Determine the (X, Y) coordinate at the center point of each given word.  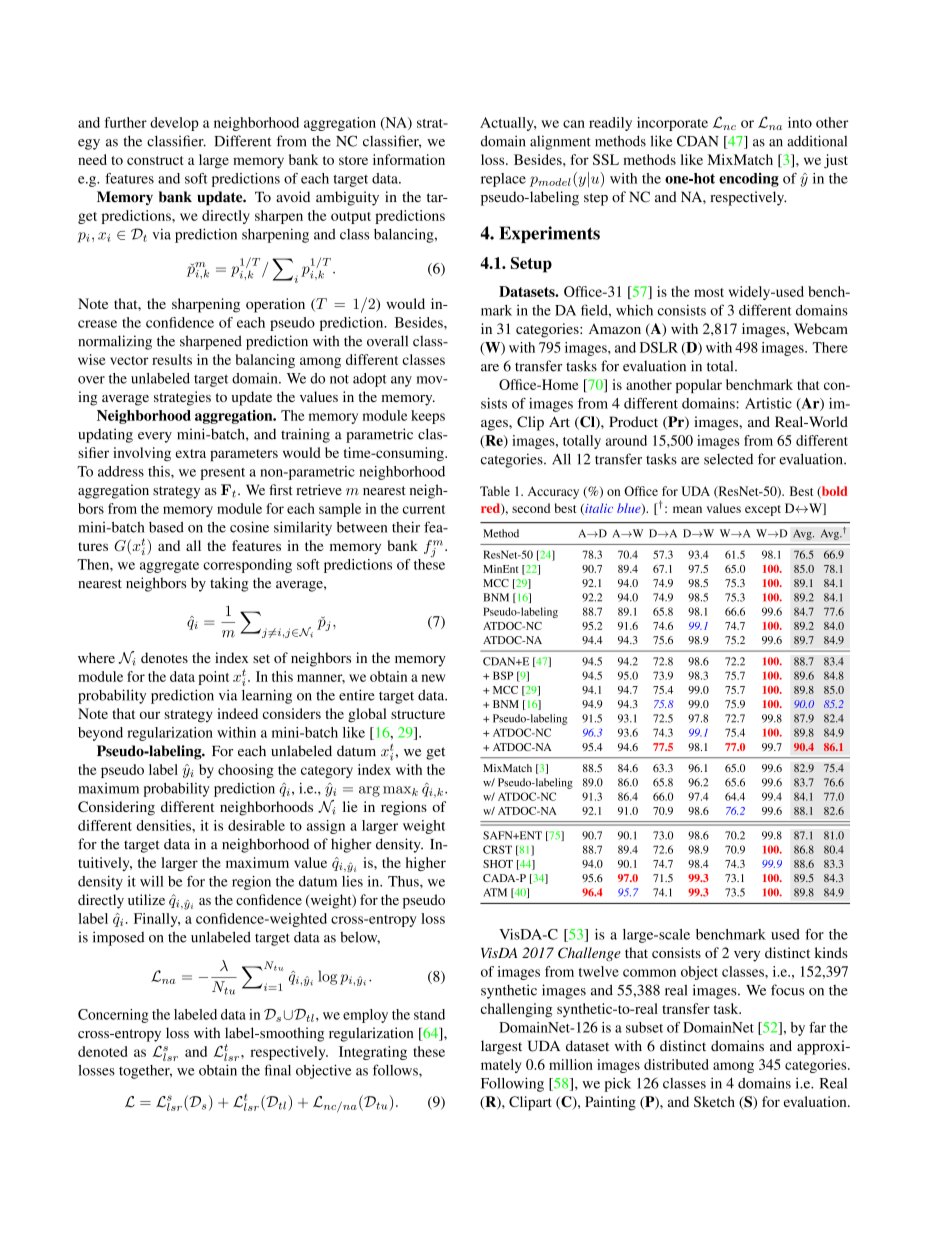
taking (229, 584)
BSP (503, 675)
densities (164, 825)
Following (512, 1084)
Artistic (768, 403)
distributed (676, 1064)
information (409, 159)
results (172, 359)
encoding (749, 180)
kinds (831, 952)
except (763, 510)
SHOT (498, 864)
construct (155, 160)
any (401, 381)
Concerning (113, 1016)
